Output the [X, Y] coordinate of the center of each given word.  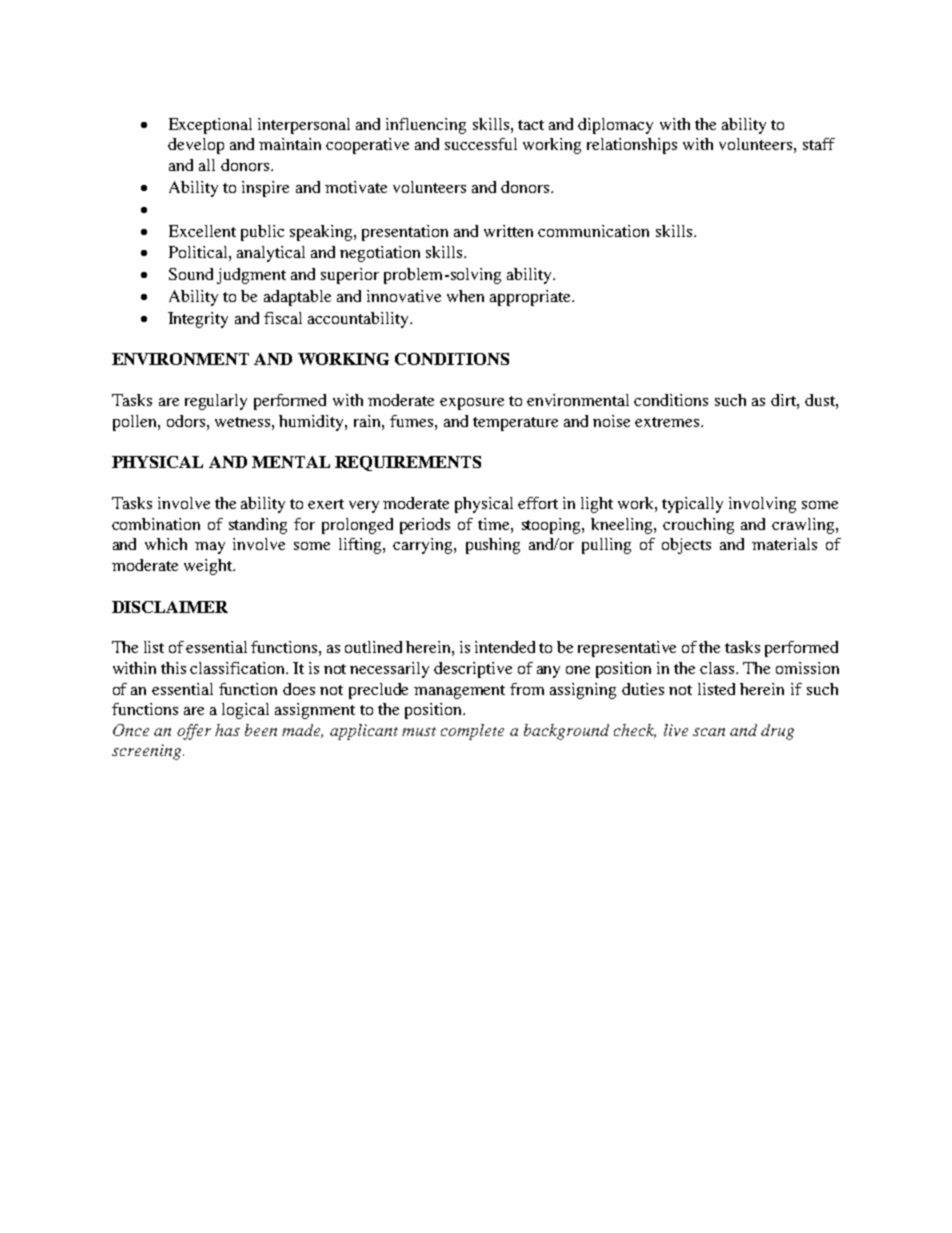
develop [196, 146]
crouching [698, 526]
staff [819, 144]
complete [472, 732]
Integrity [198, 320]
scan [709, 732]
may [210, 548]
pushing [493, 546]
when [465, 296]
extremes [668, 422]
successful [481, 144]
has [227, 730]
